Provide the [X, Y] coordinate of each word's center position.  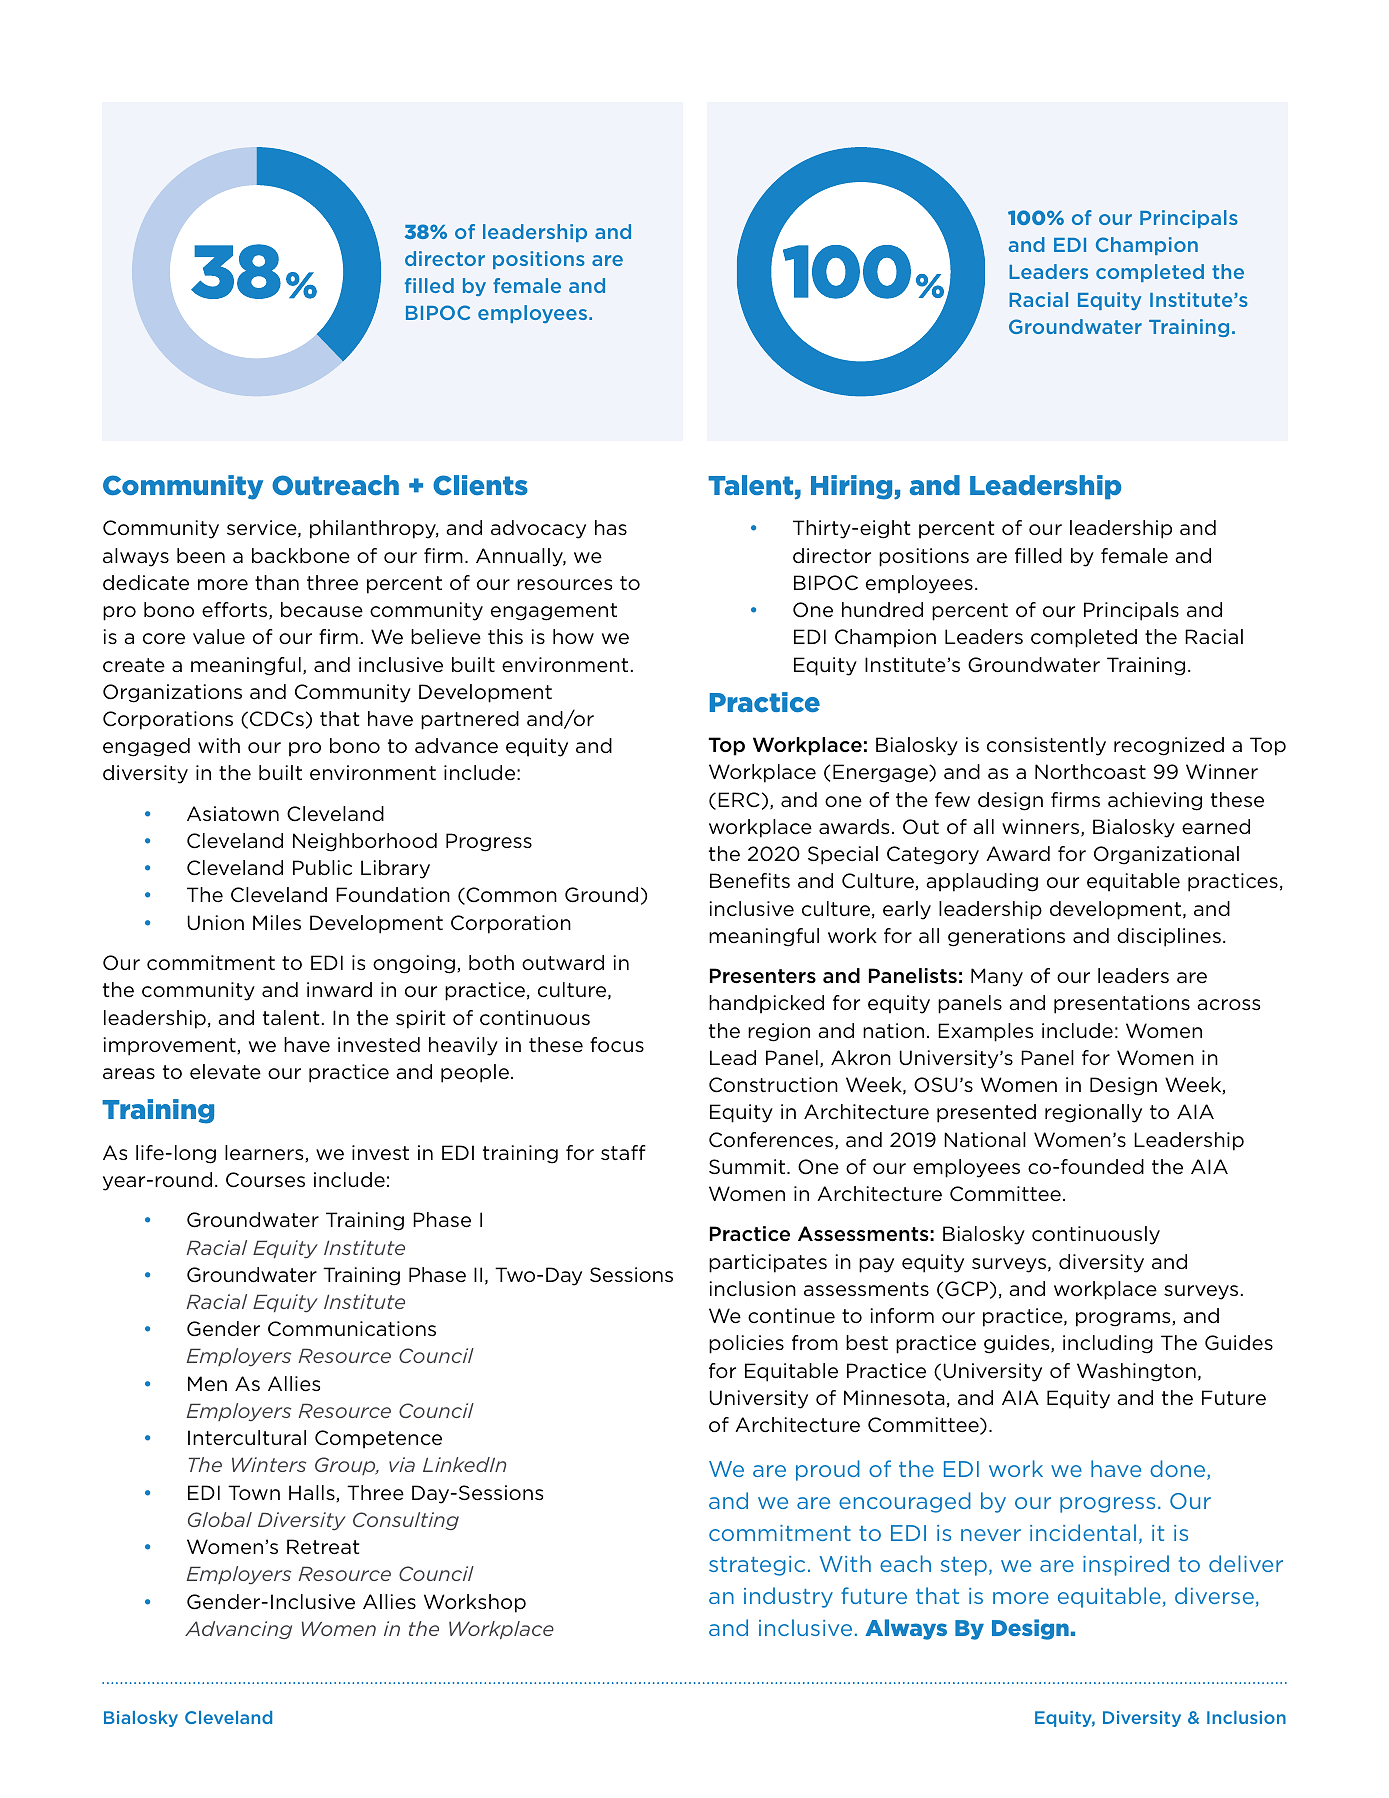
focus [617, 1044]
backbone [301, 555]
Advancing [238, 1630]
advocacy [538, 529]
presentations [1122, 1004]
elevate [225, 1071]
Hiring [853, 487]
